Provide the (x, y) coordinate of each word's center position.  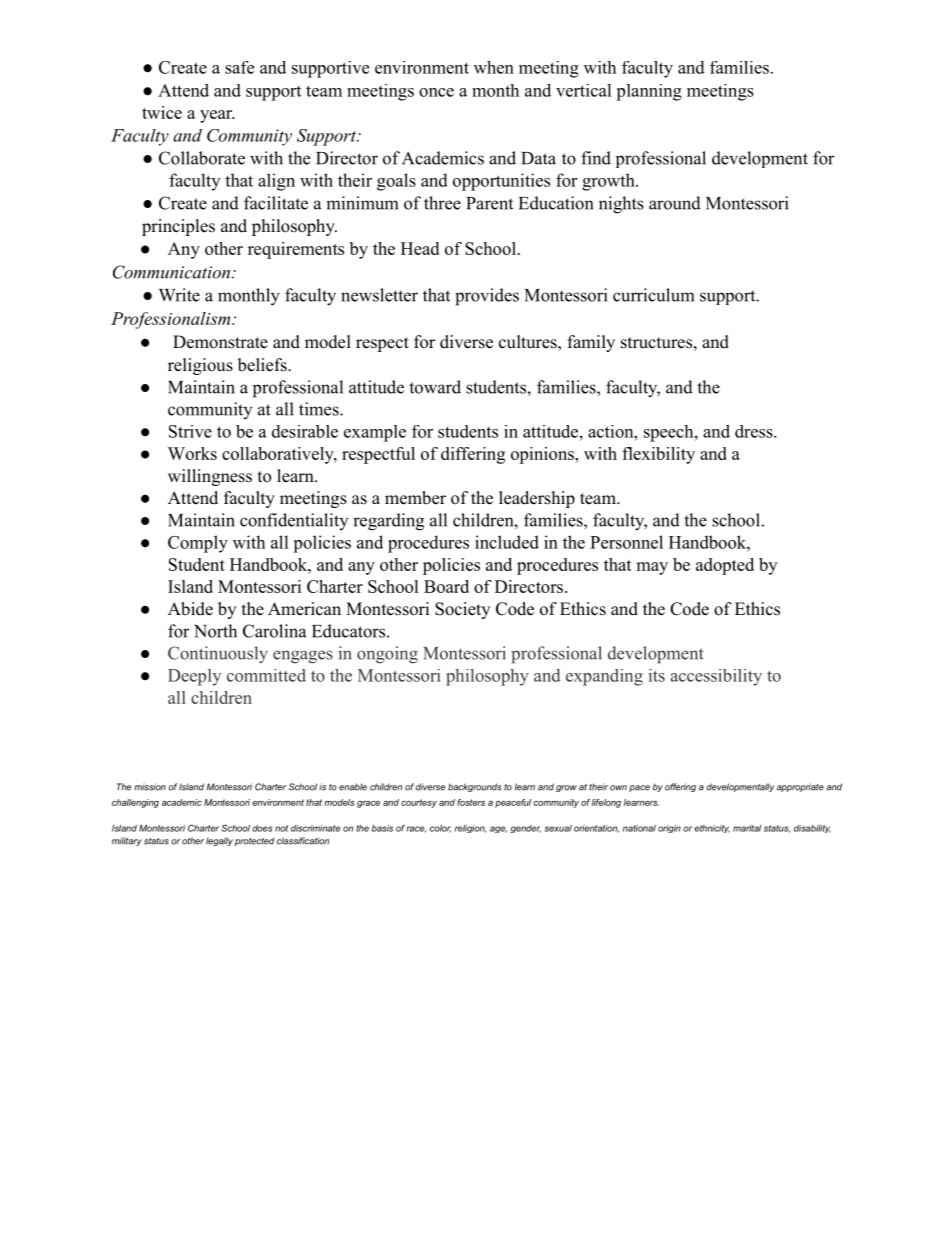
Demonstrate (220, 342)
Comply (198, 544)
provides (487, 297)
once (436, 92)
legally (219, 841)
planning (649, 92)
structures (656, 343)
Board (446, 586)
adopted (725, 566)
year (217, 116)
